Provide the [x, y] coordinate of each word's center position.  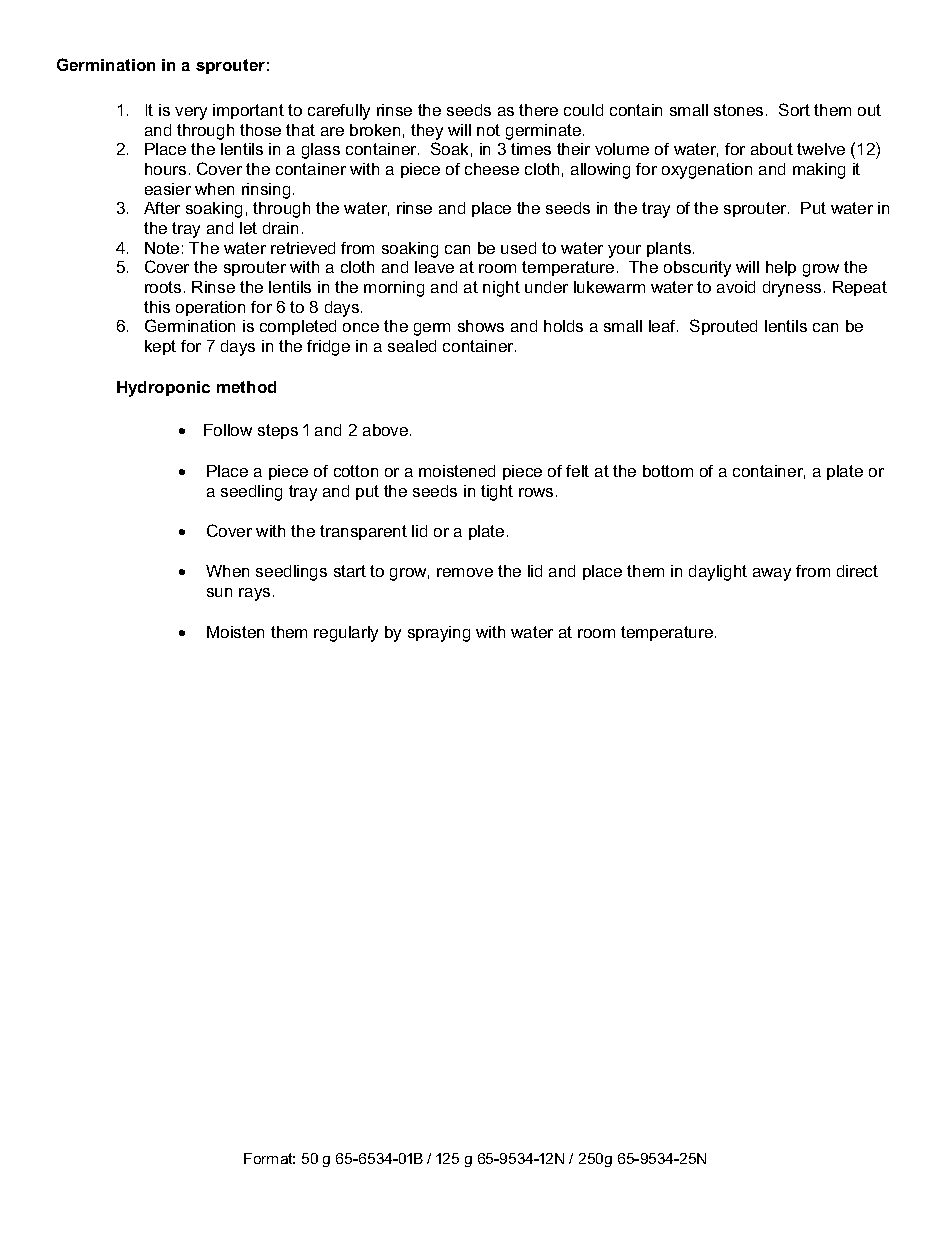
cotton [356, 471]
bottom [668, 471]
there [538, 110]
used [518, 248]
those [260, 130]
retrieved [303, 248]
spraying [439, 634]
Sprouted [723, 327]
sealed [412, 346]
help [781, 268]
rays [254, 594]
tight [497, 493]
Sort [794, 109]
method [246, 387]
